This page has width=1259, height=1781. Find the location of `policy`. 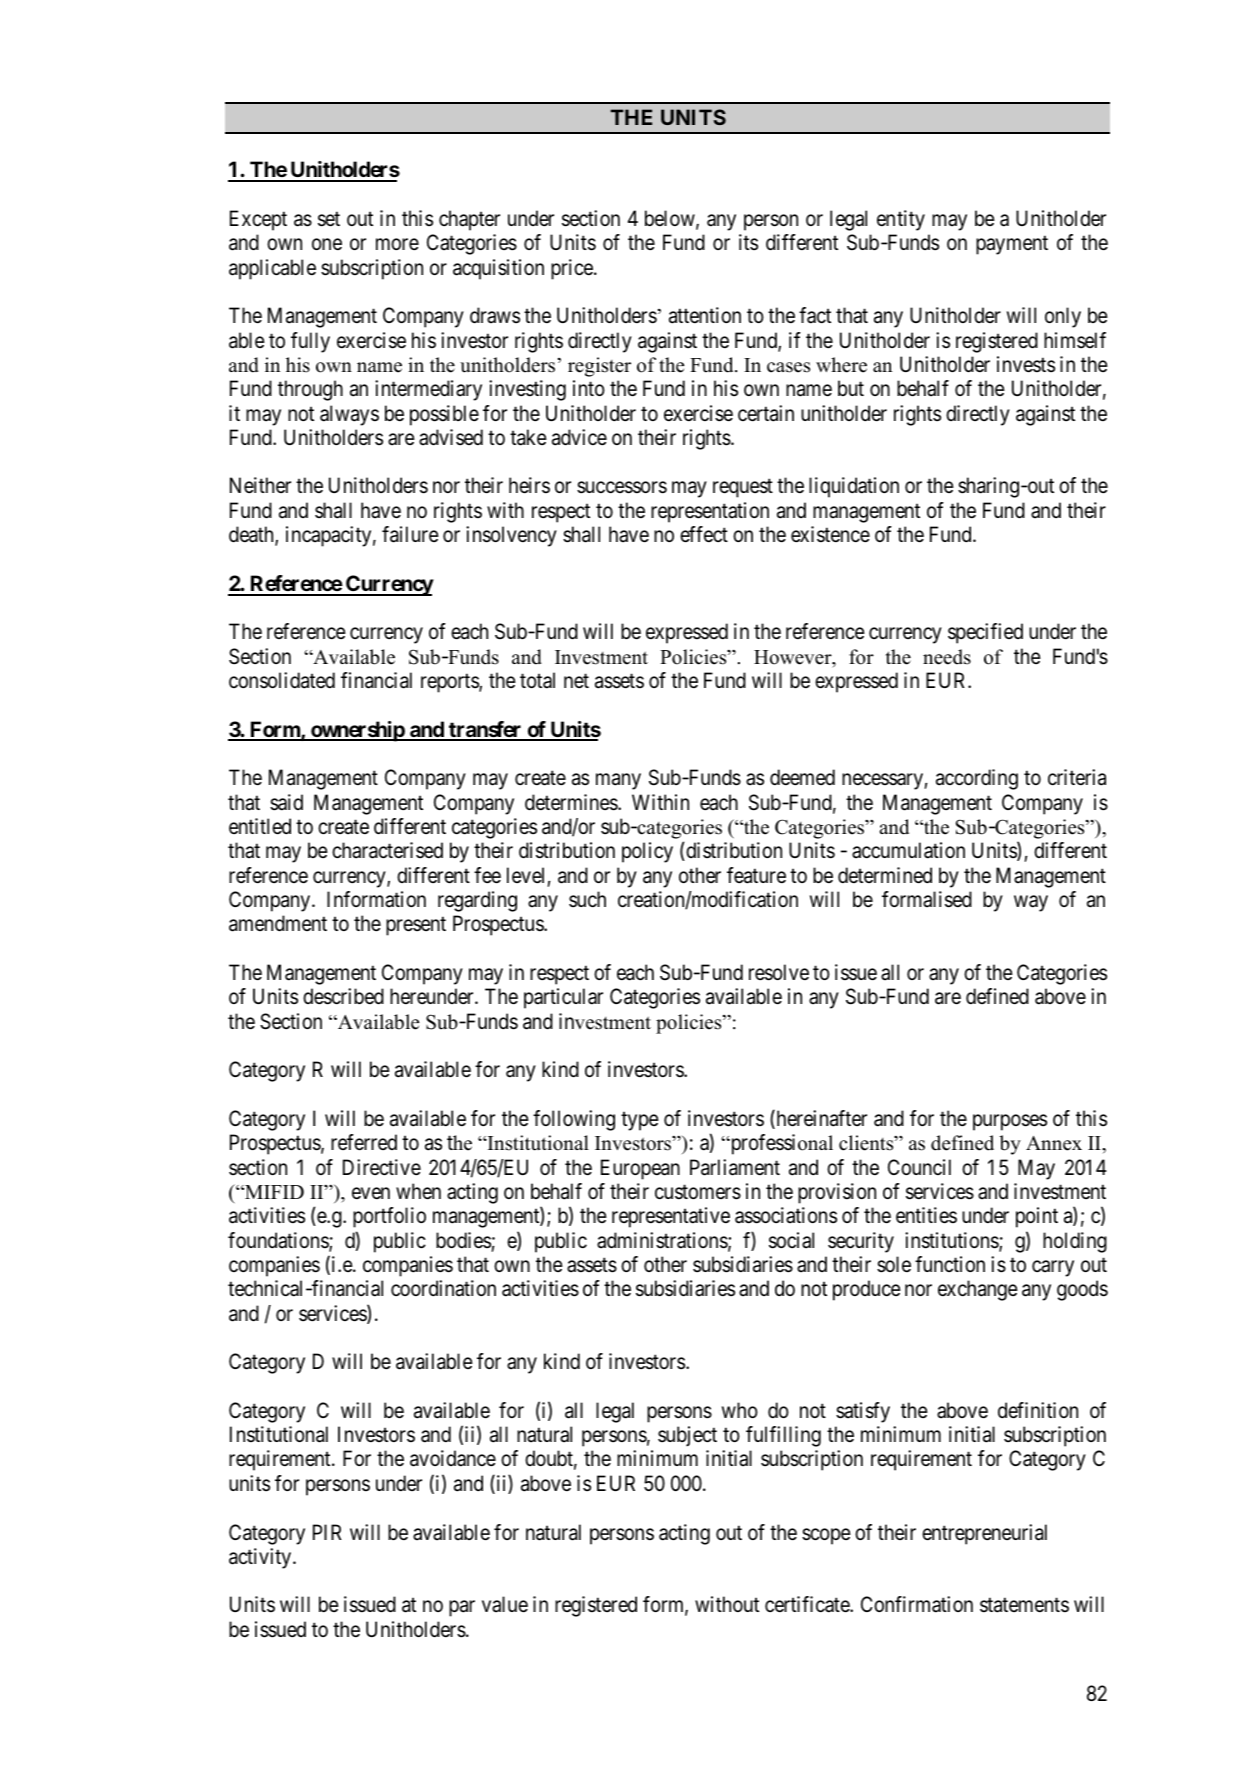

policy is located at coordinates (647, 852).
